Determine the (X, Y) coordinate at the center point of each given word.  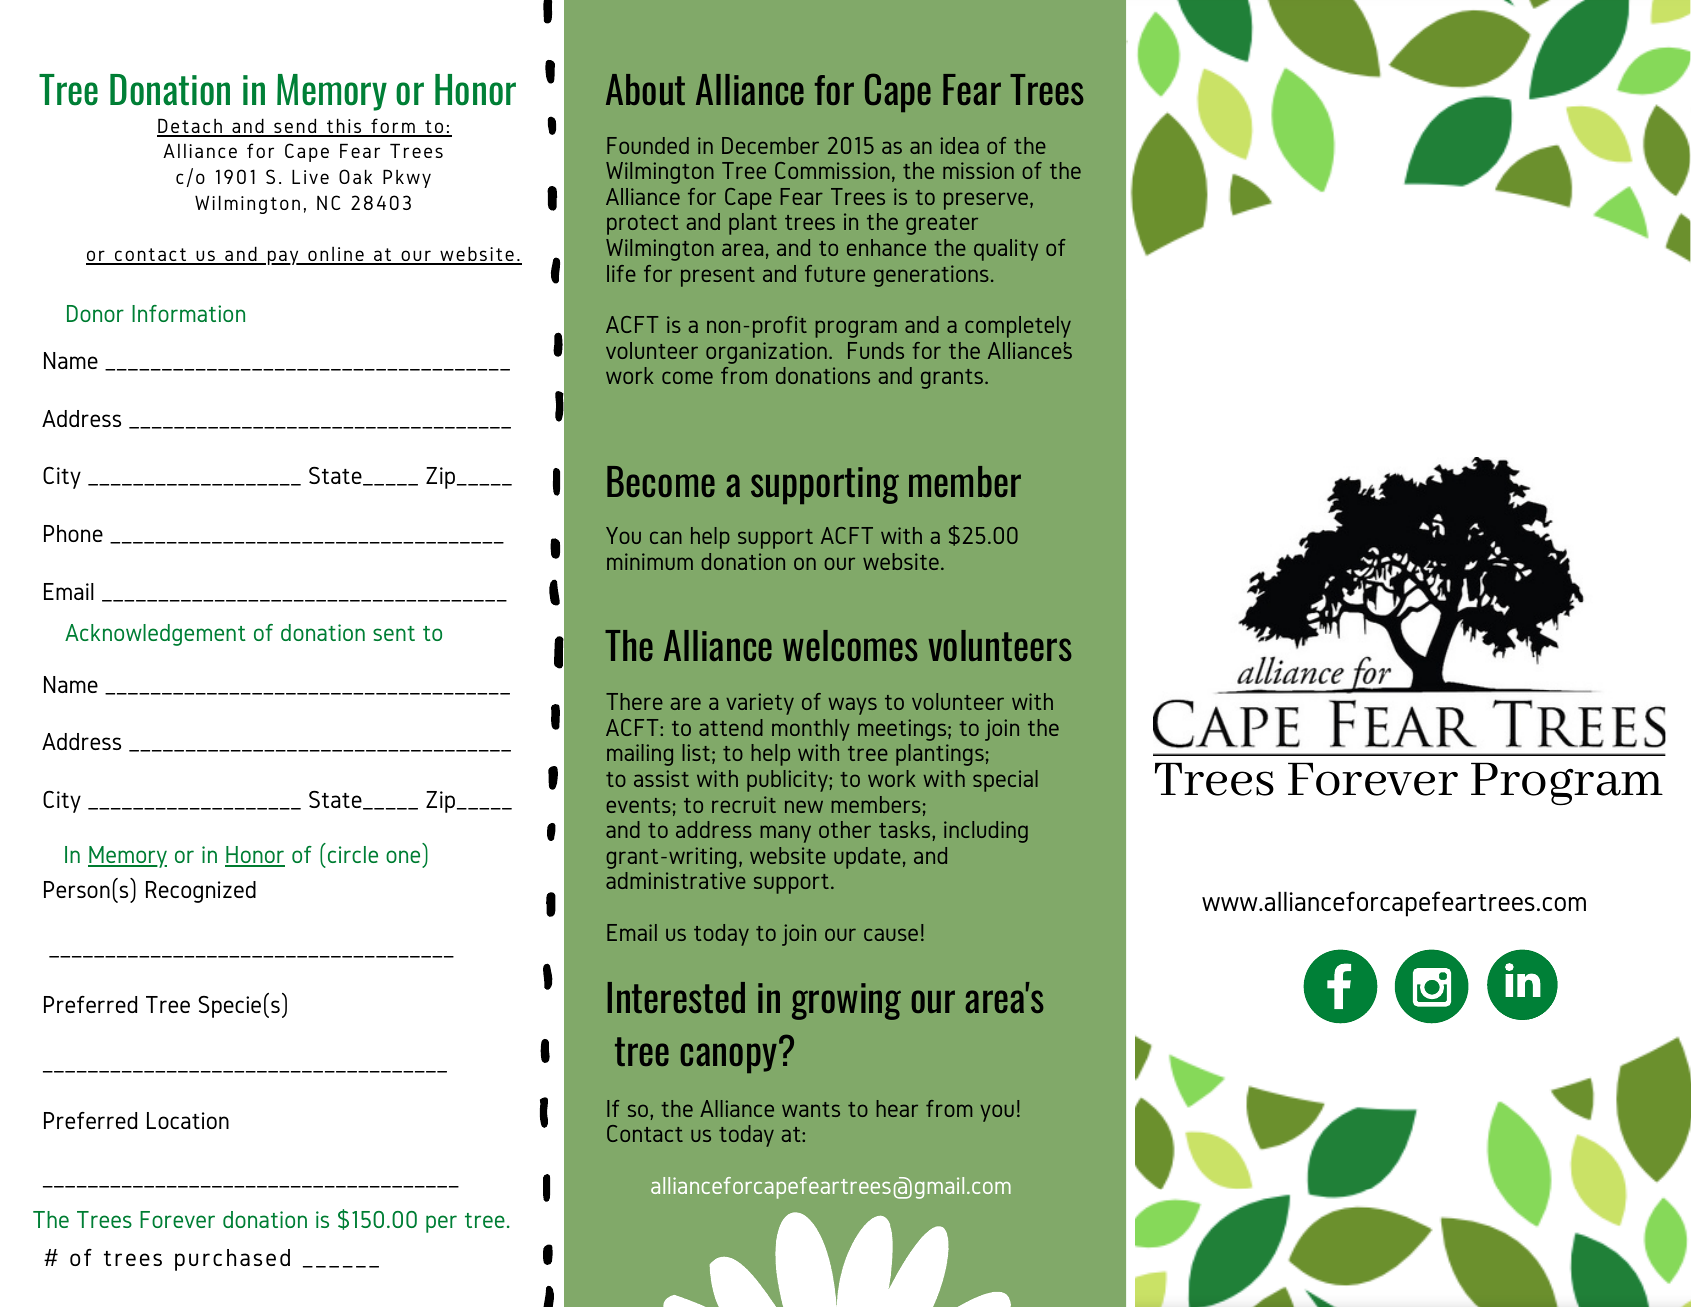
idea (960, 145)
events (639, 805)
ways (853, 706)
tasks (906, 829)
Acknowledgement (155, 635)
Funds (876, 350)
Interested (676, 997)
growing (846, 1001)
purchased (232, 1260)
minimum (650, 561)
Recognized (201, 892)
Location (188, 1120)
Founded (648, 145)
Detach (190, 127)
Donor (95, 313)
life (621, 273)
